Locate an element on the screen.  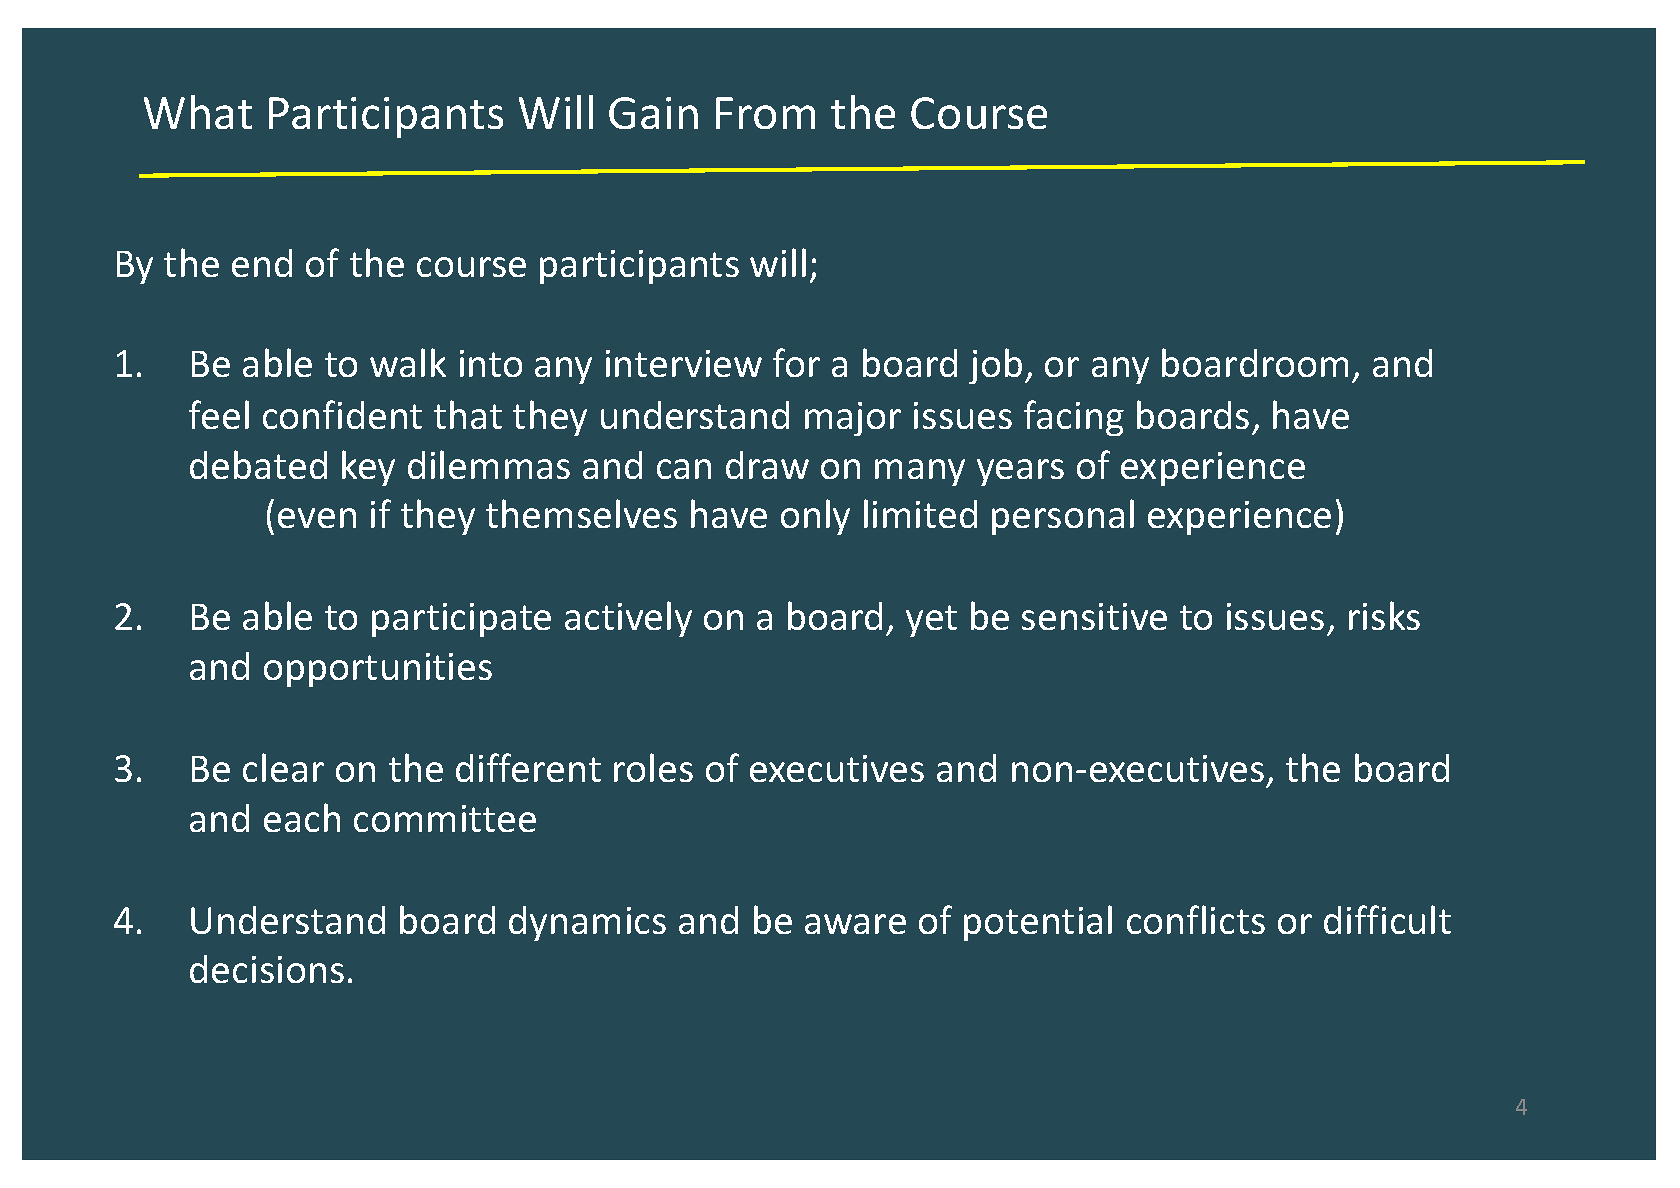
even is located at coordinates (317, 518).
